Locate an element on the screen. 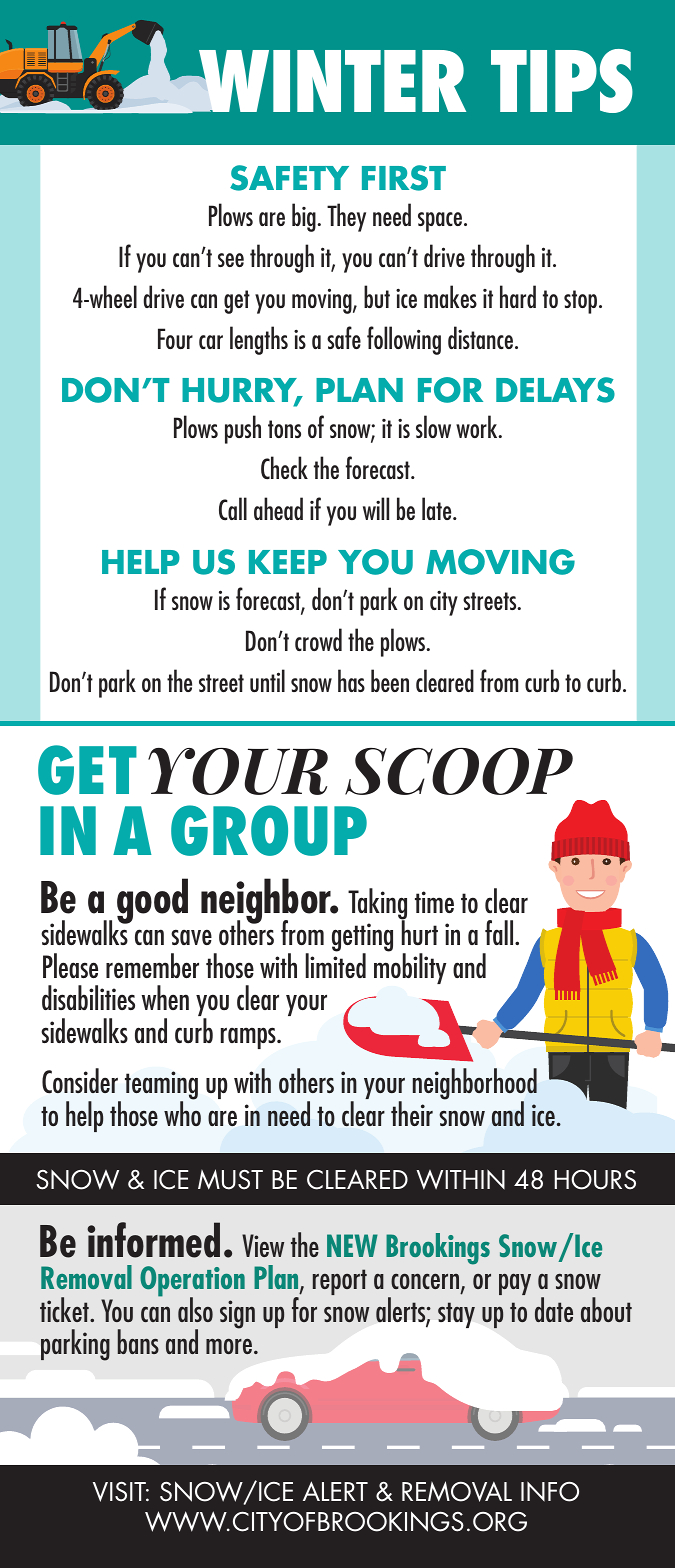  see is located at coordinates (231, 260).
